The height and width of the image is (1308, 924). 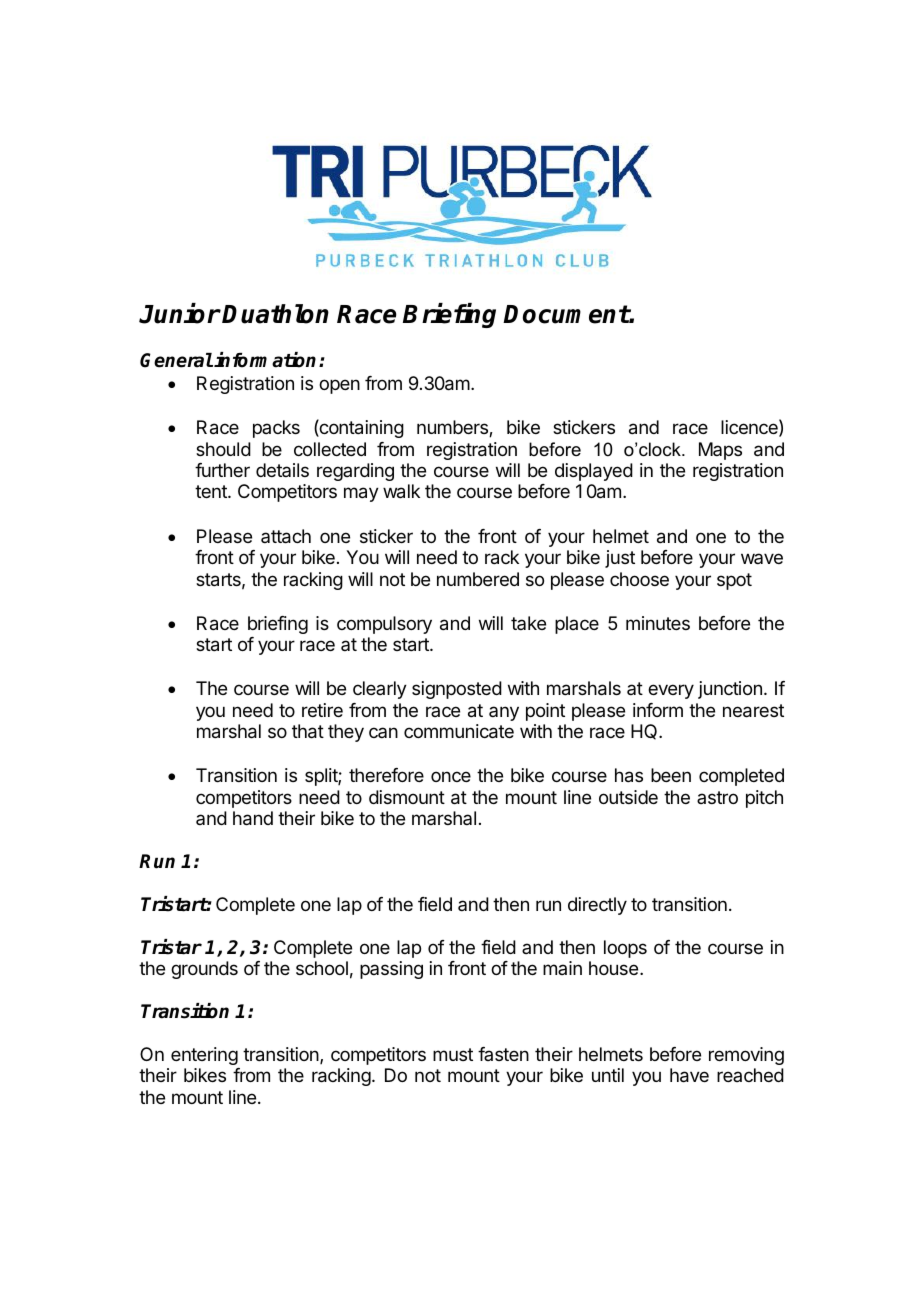 I want to click on General, so click(x=176, y=360).
